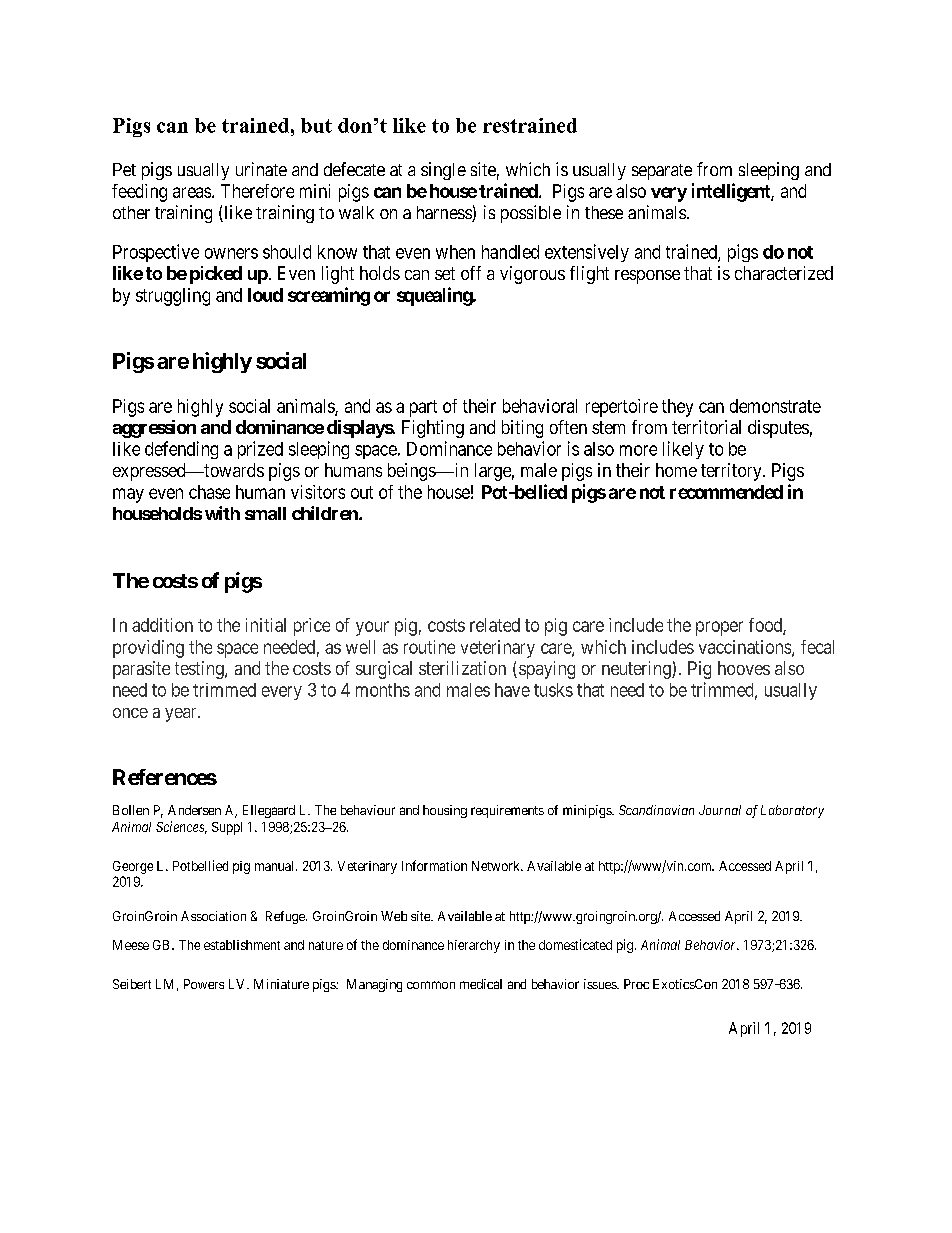 This screenshot has width=952, height=1233. Describe the element at coordinates (182, 715) in the screenshot. I see `year` at that location.
